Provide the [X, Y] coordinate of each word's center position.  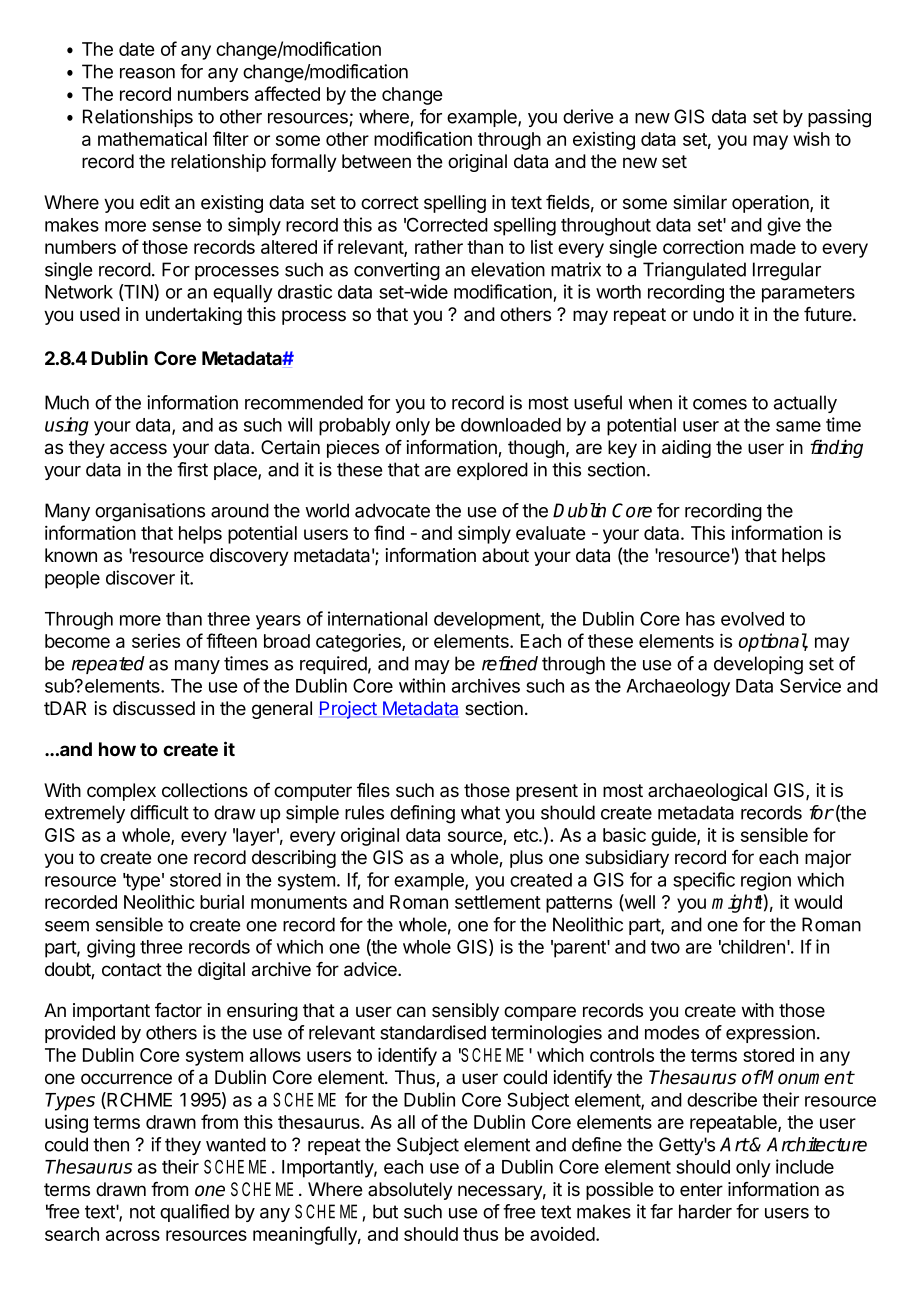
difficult [159, 812]
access [138, 449]
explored [492, 471]
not [142, 1212]
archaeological [707, 792]
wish [811, 138]
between [376, 161]
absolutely [410, 1191]
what [480, 812]
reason [147, 73]
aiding [686, 449]
